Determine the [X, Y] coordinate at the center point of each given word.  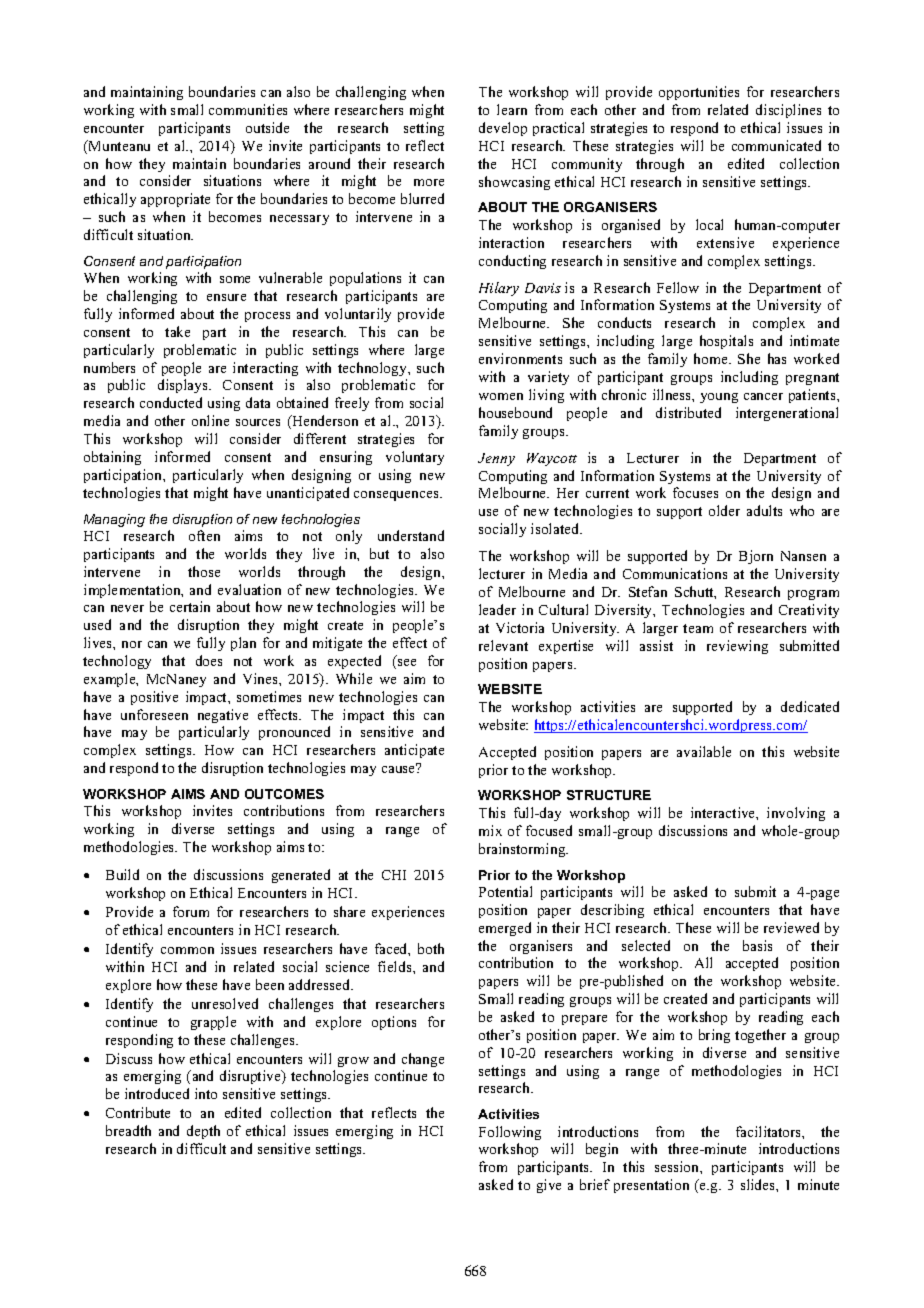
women [501, 396]
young [719, 398]
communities [248, 109]
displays [184, 386]
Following [510, 1133]
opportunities [699, 93]
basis [757, 945]
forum [191, 911]
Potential [505, 891]
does [209, 660]
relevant [503, 645]
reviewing [737, 647]
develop [503, 129]
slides [759, 1184]
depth [203, 1132]
